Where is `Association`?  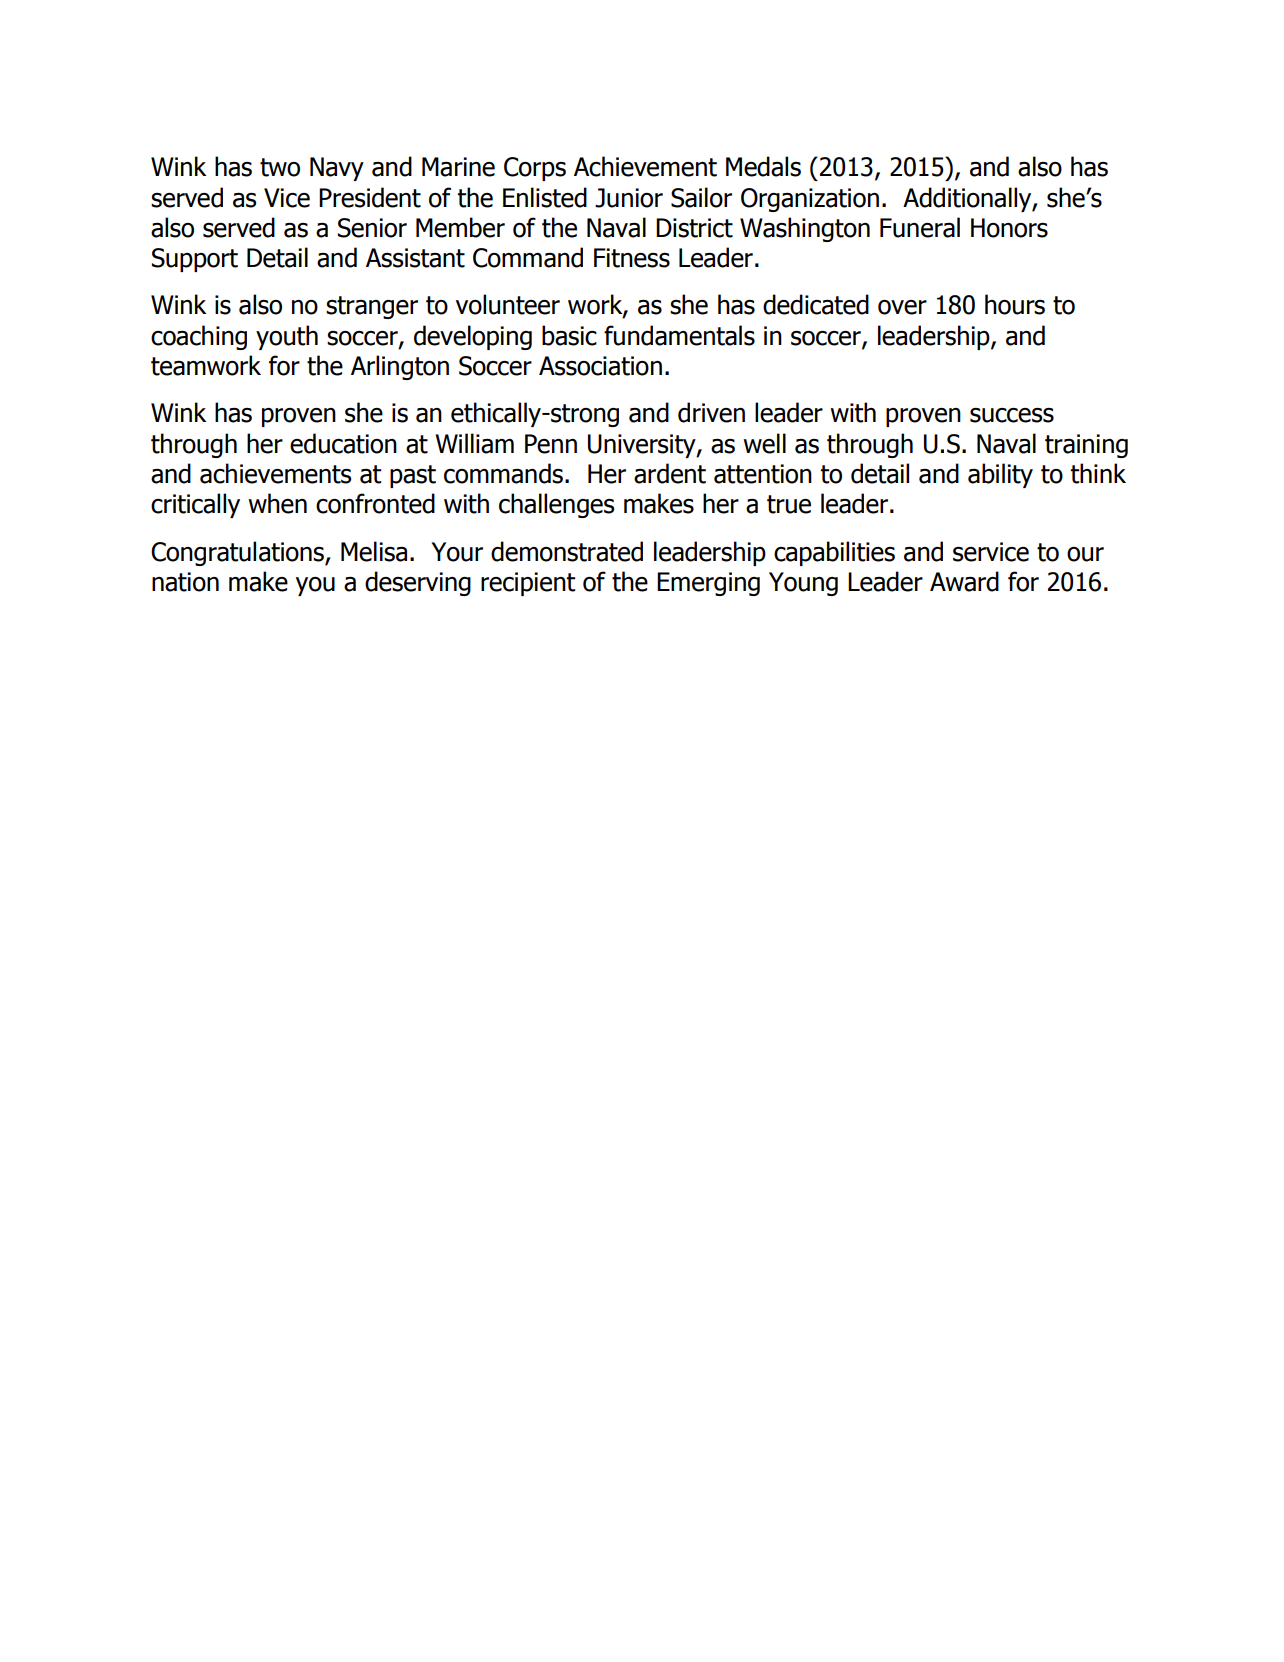
Association is located at coordinates (600, 366).
